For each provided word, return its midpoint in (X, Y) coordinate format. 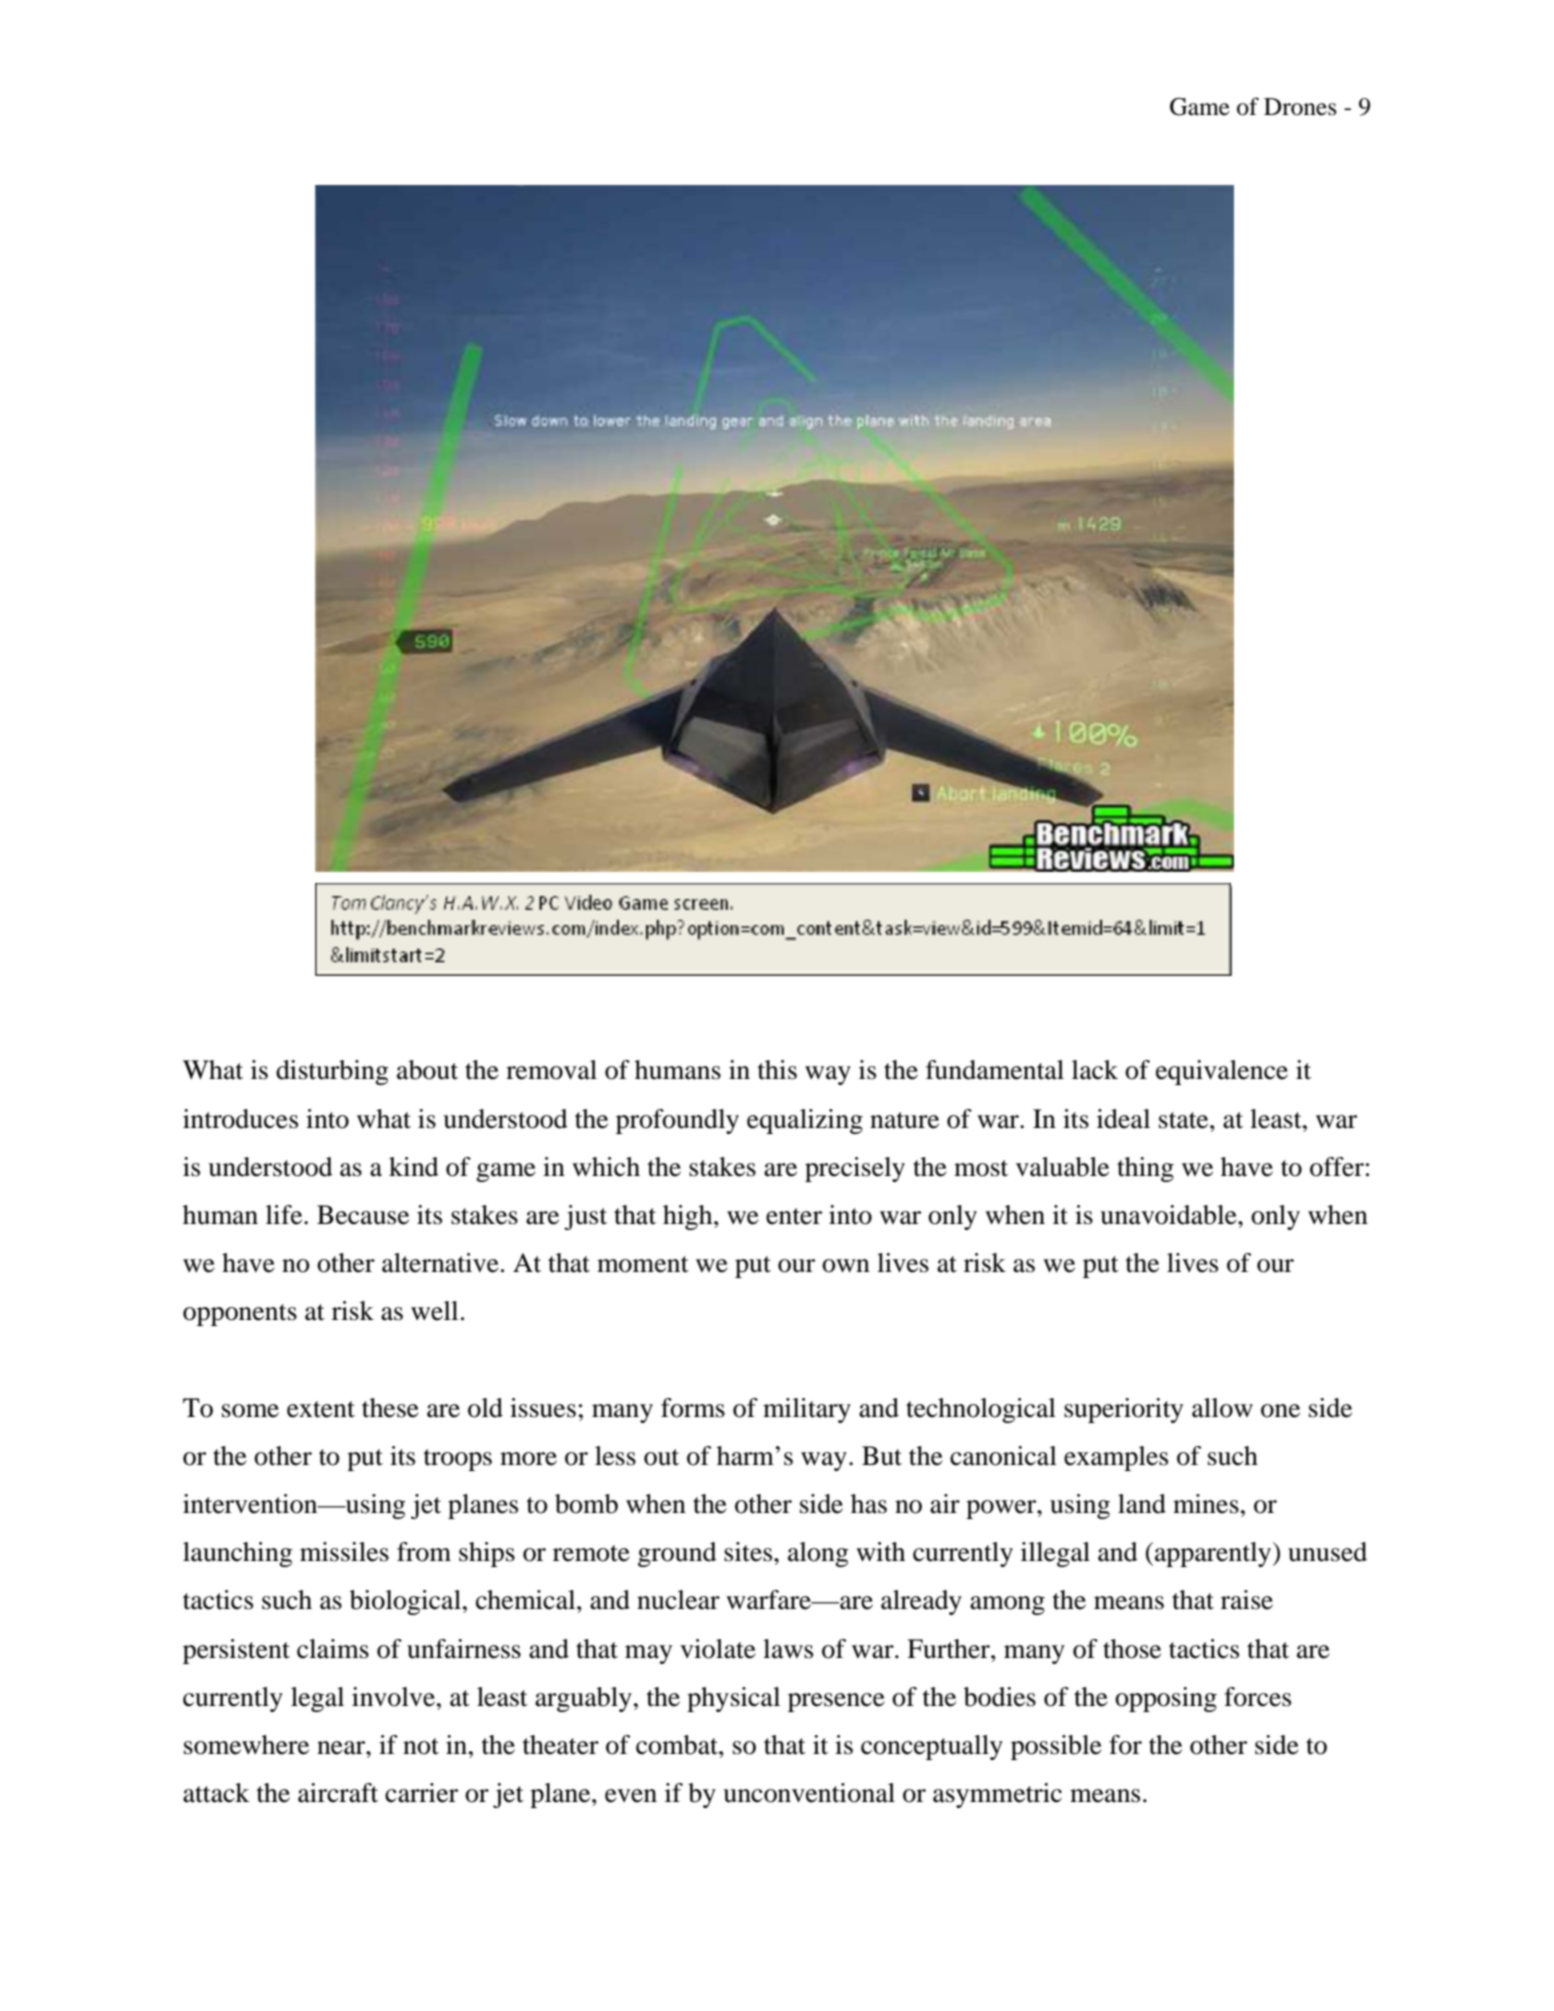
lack (1095, 1070)
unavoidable (1169, 1215)
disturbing (332, 1072)
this (777, 1070)
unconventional (809, 1793)
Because (363, 1215)
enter (794, 1216)
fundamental (995, 1070)
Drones (1300, 107)
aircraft (338, 1793)
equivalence (1222, 1072)
